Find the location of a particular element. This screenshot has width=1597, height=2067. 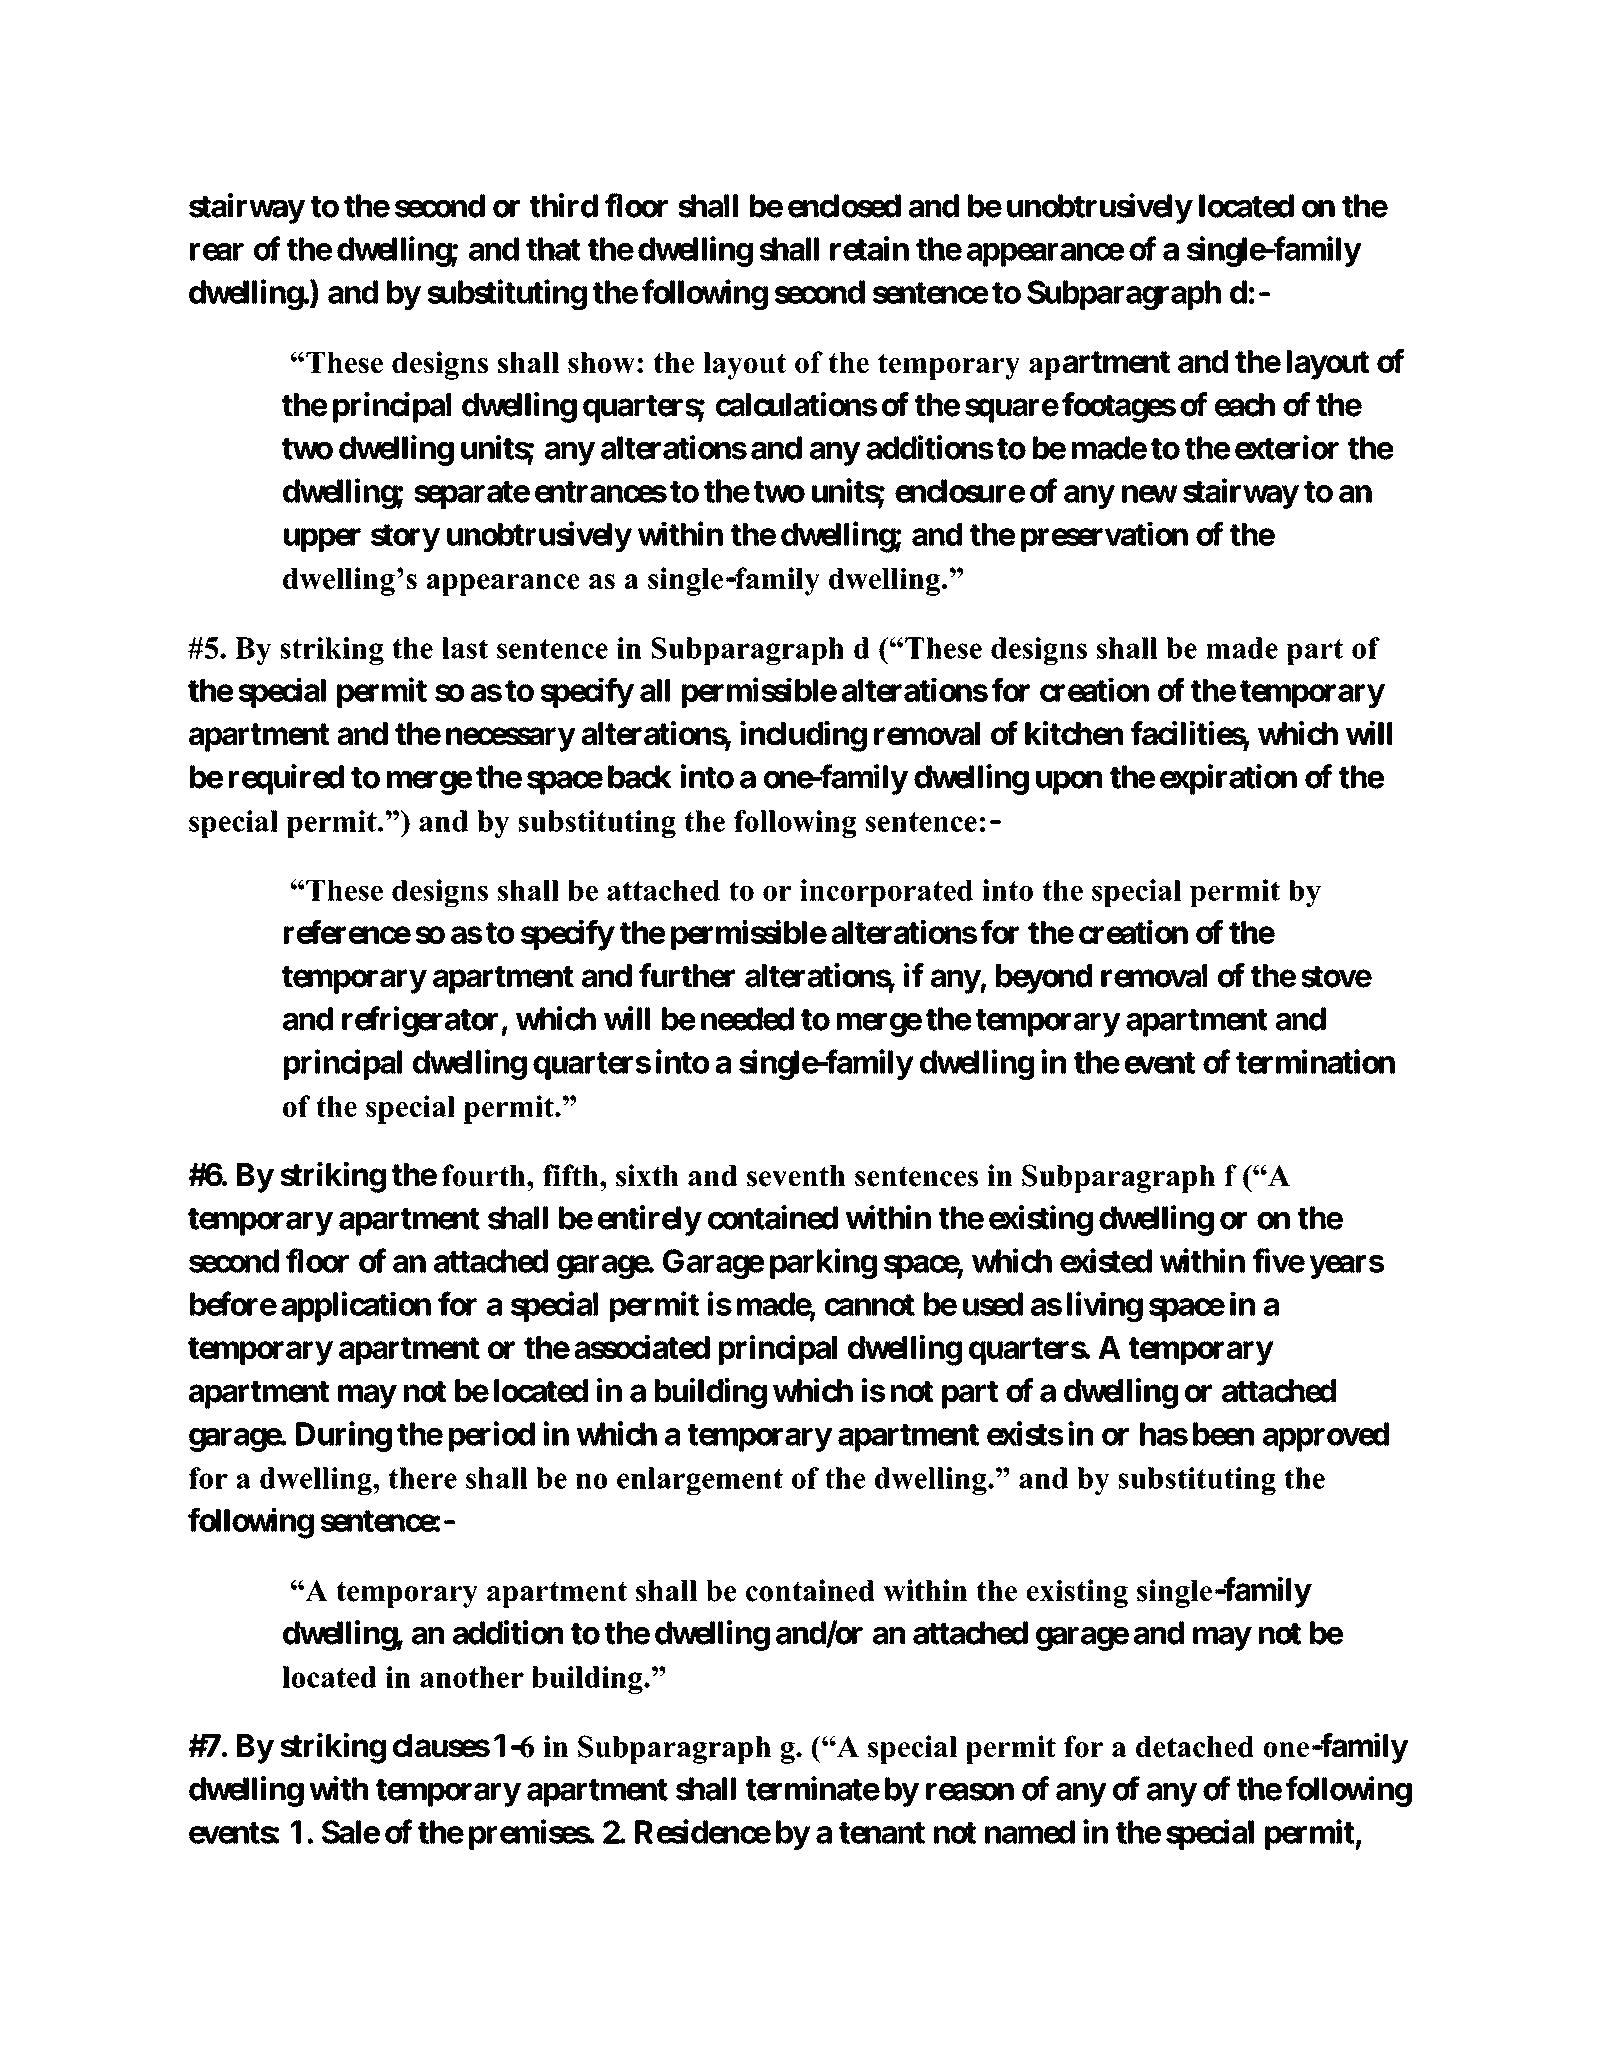

needed is located at coordinates (747, 1019).
